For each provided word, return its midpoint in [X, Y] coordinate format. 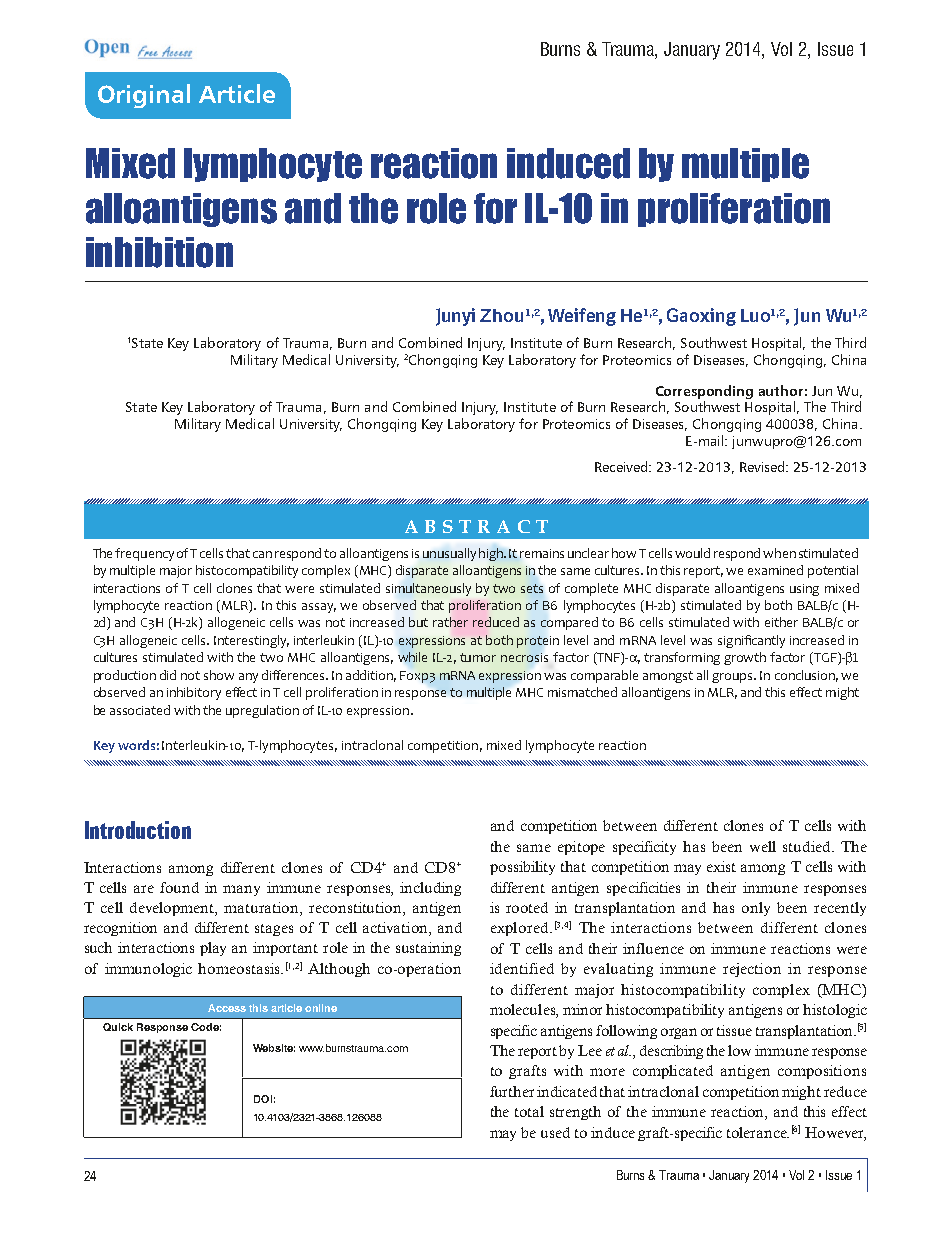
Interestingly [251, 641]
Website [274, 1048]
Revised [763, 466]
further [512, 1091]
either [781, 622]
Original [144, 96]
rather [450, 622]
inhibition [159, 252]
